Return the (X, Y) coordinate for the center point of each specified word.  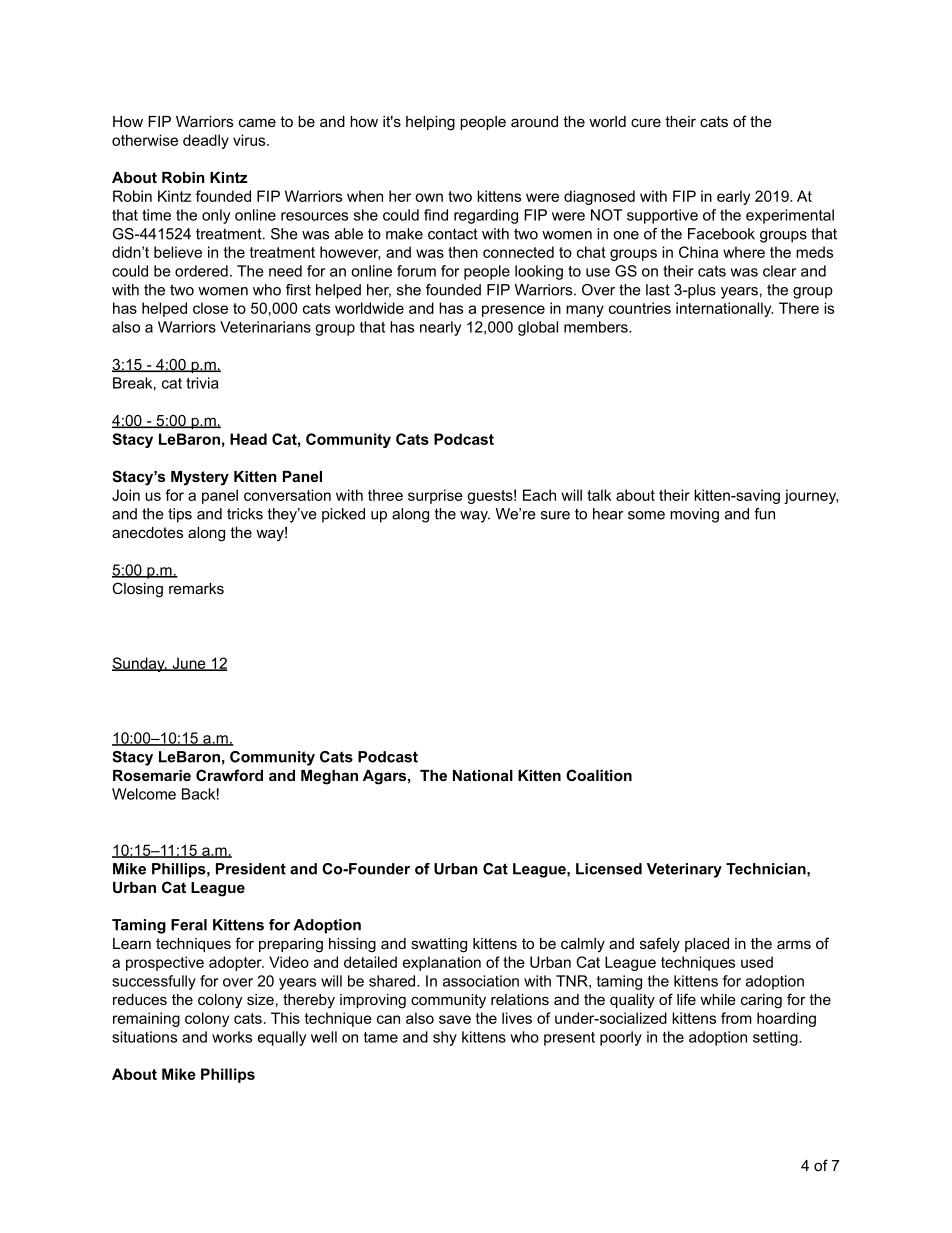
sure (555, 515)
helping (430, 123)
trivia (202, 383)
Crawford (229, 775)
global (538, 328)
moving (694, 515)
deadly (206, 141)
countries (640, 308)
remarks (196, 588)
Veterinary (684, 870)
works (232, 1037)
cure (646, 122)
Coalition (599, 775)
